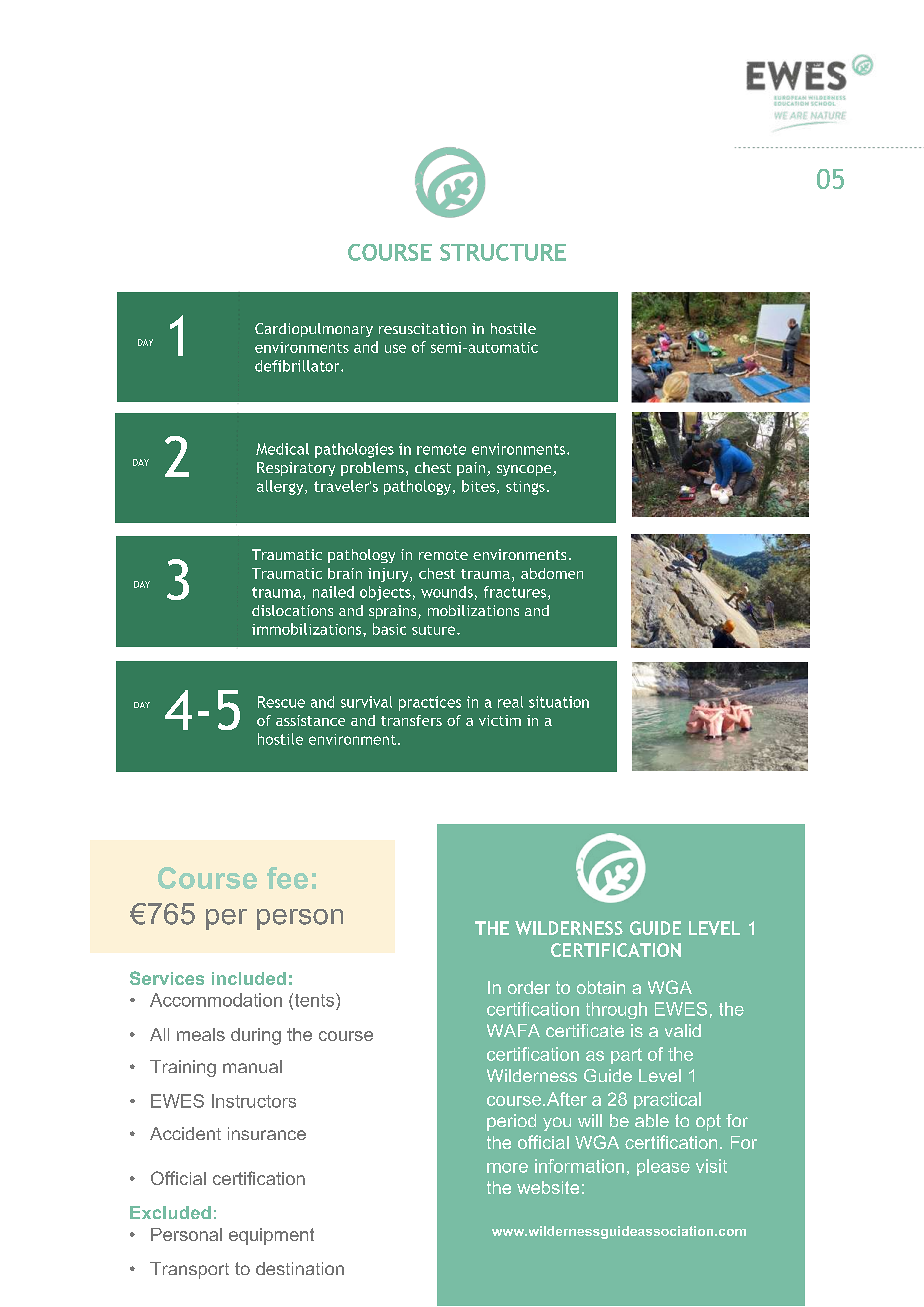  I want to click on Rescue, so click(281, 702).
